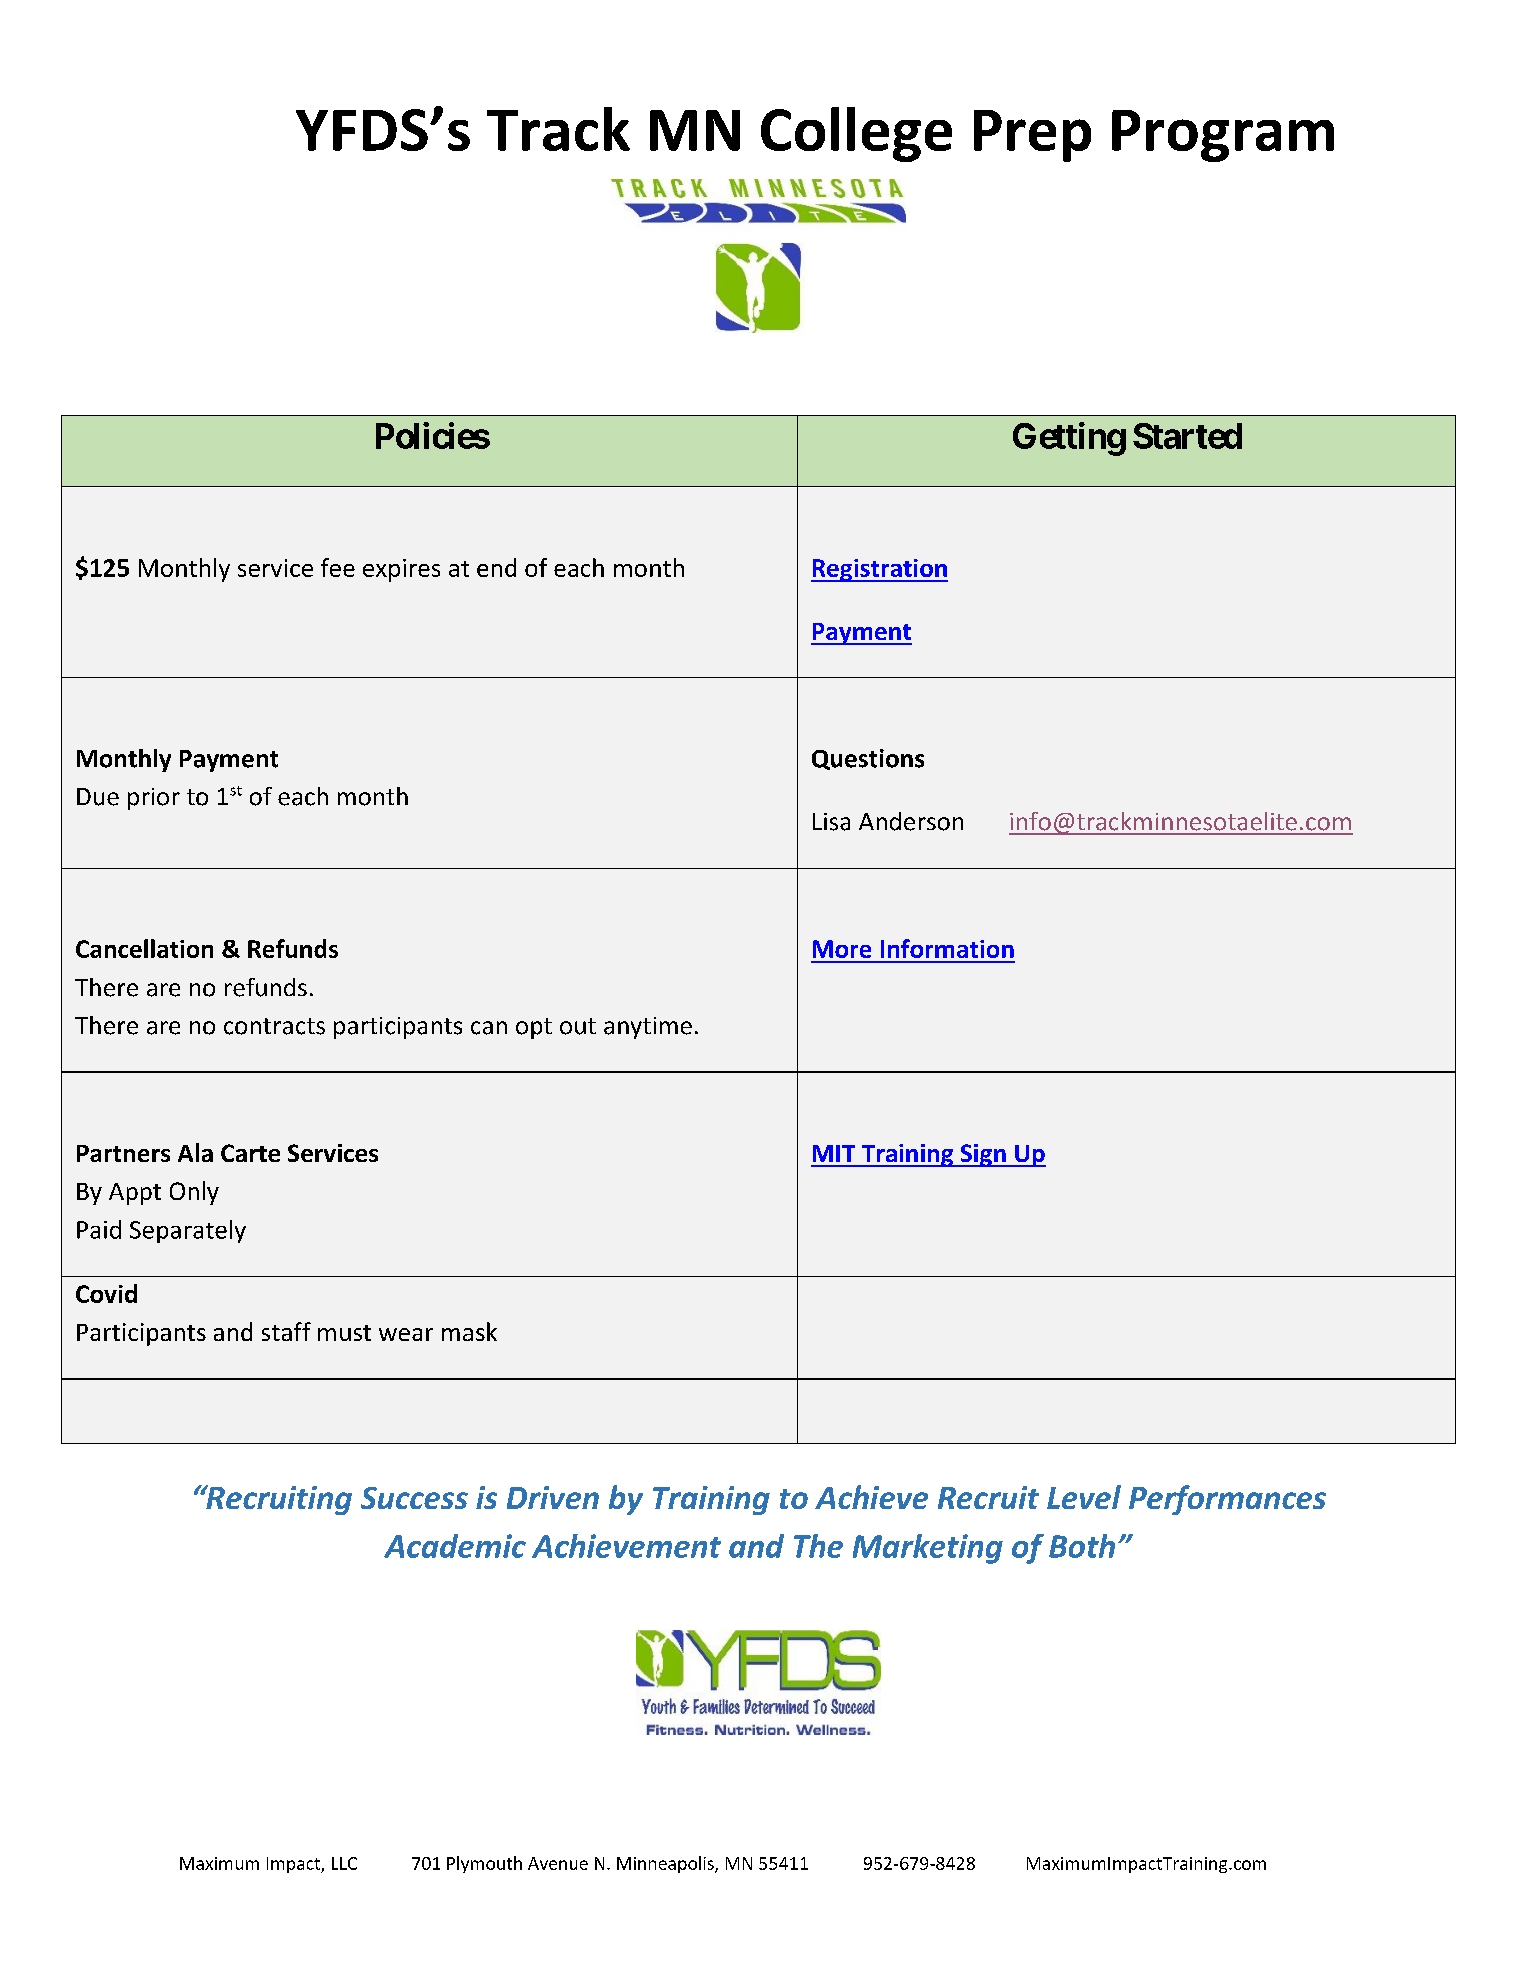  What do you see at coordinates (648, 1028) in the document?
I see `anytime` at bounding box center [648, 1028].
